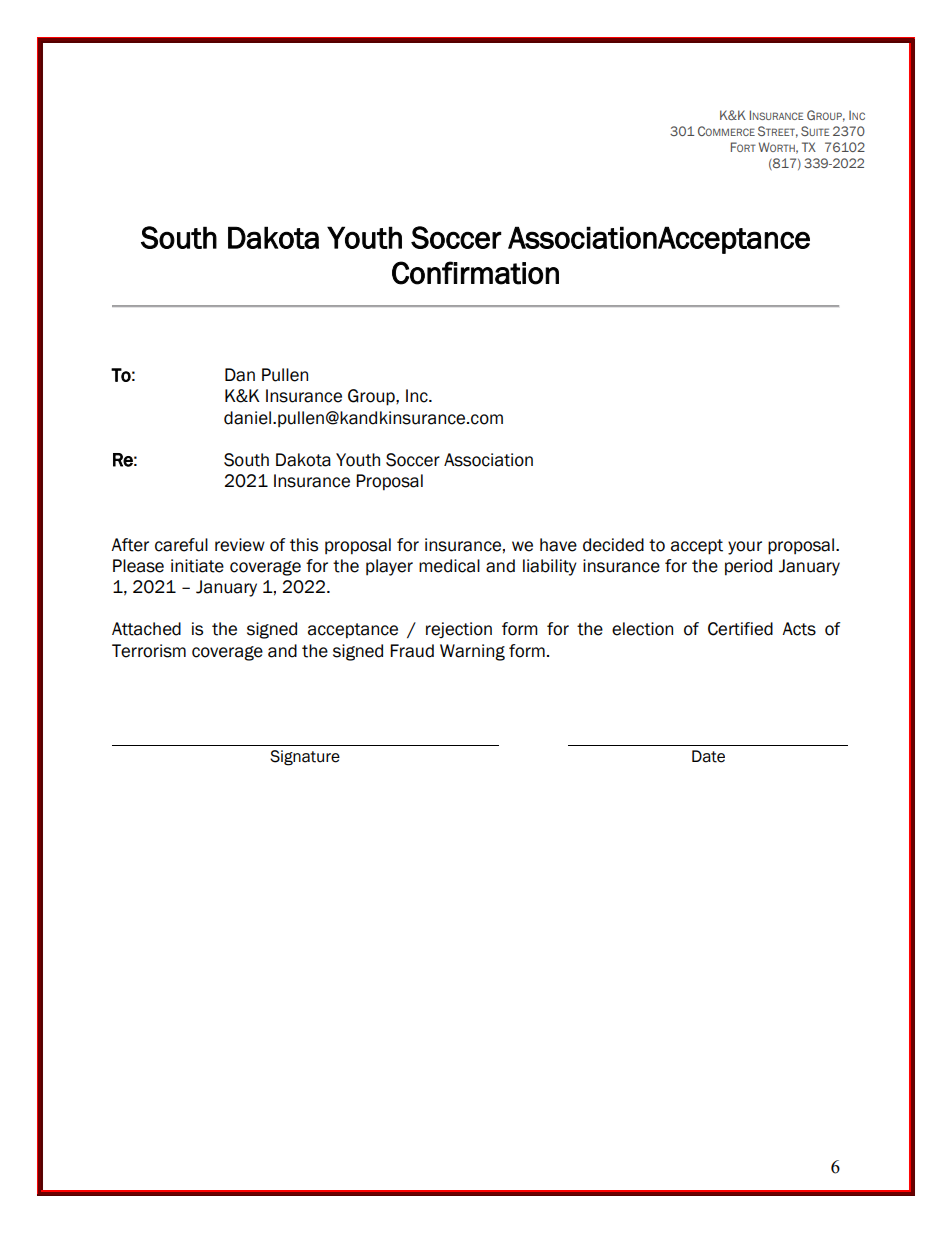  I want to click on Confirmation, so click(475, 273).
